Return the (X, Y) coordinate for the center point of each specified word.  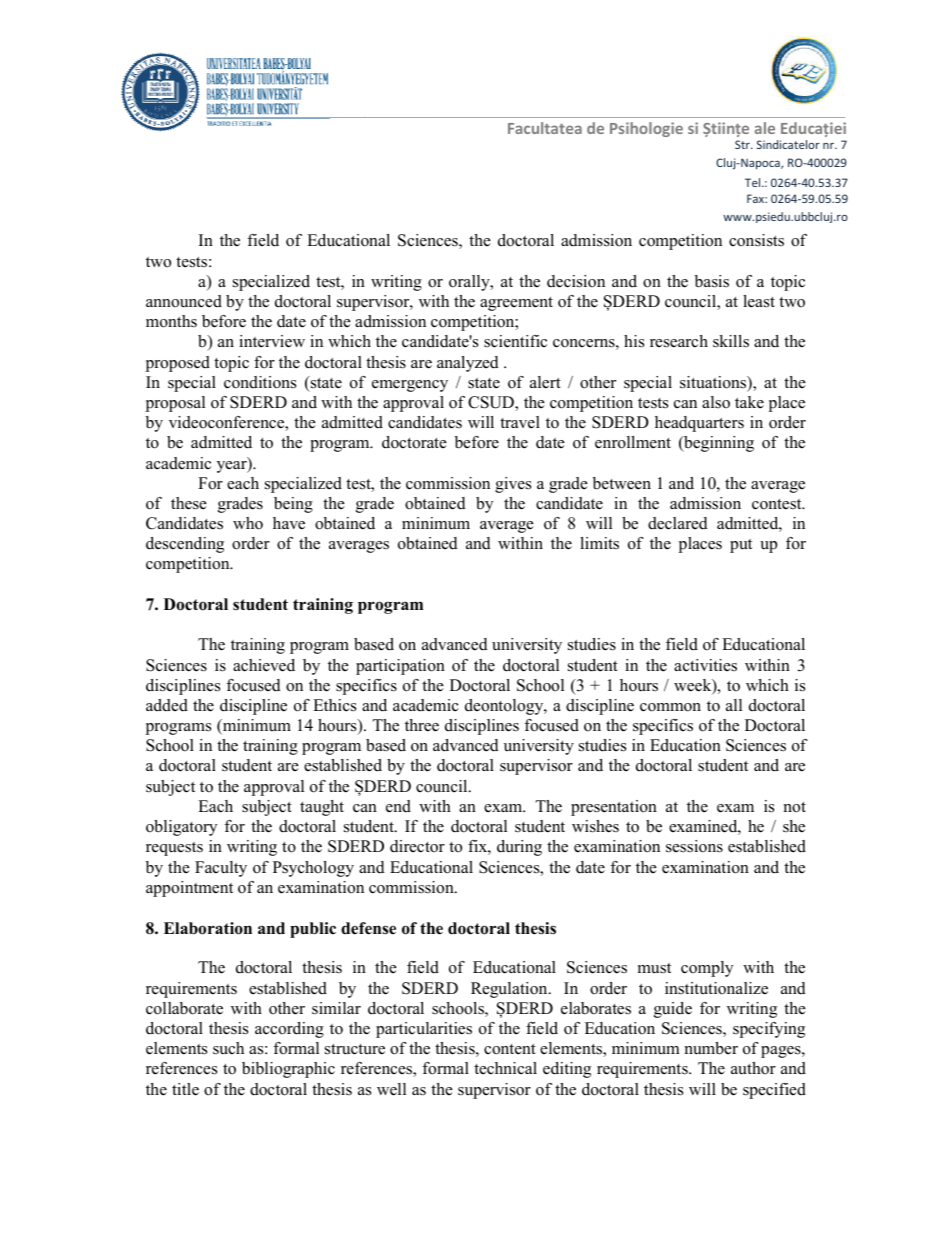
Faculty (221, 869)
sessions (694, 846)
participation (400, 667)
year (233, 465)
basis (712, 281)
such (228, 1048)
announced (184, 301)
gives (513, 485)
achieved (264, 665)
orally (470, 283)
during (519, 848)
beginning (718, 444)
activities (705, 665)
